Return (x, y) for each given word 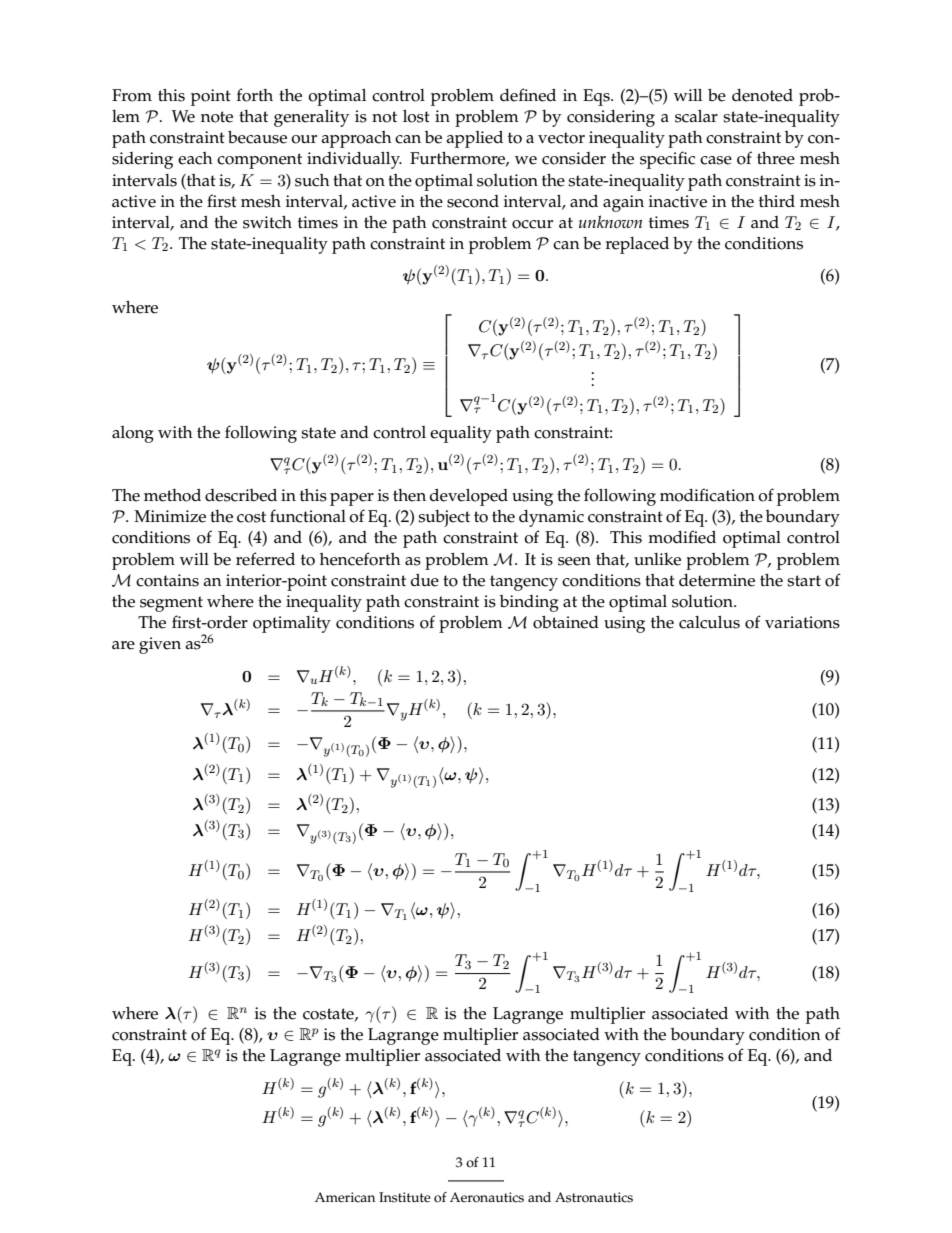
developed (469, 497)
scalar (696, 116)
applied (475, 139)
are (123, 645)
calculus (709, 622)
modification (707, 495)
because (257, 137)
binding (529, 603)
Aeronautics (487, 1197)
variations (802, 622)
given (160, 645)
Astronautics (594, 1197)
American (345, 1197)
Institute (405, 1197)
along (133, 434)
